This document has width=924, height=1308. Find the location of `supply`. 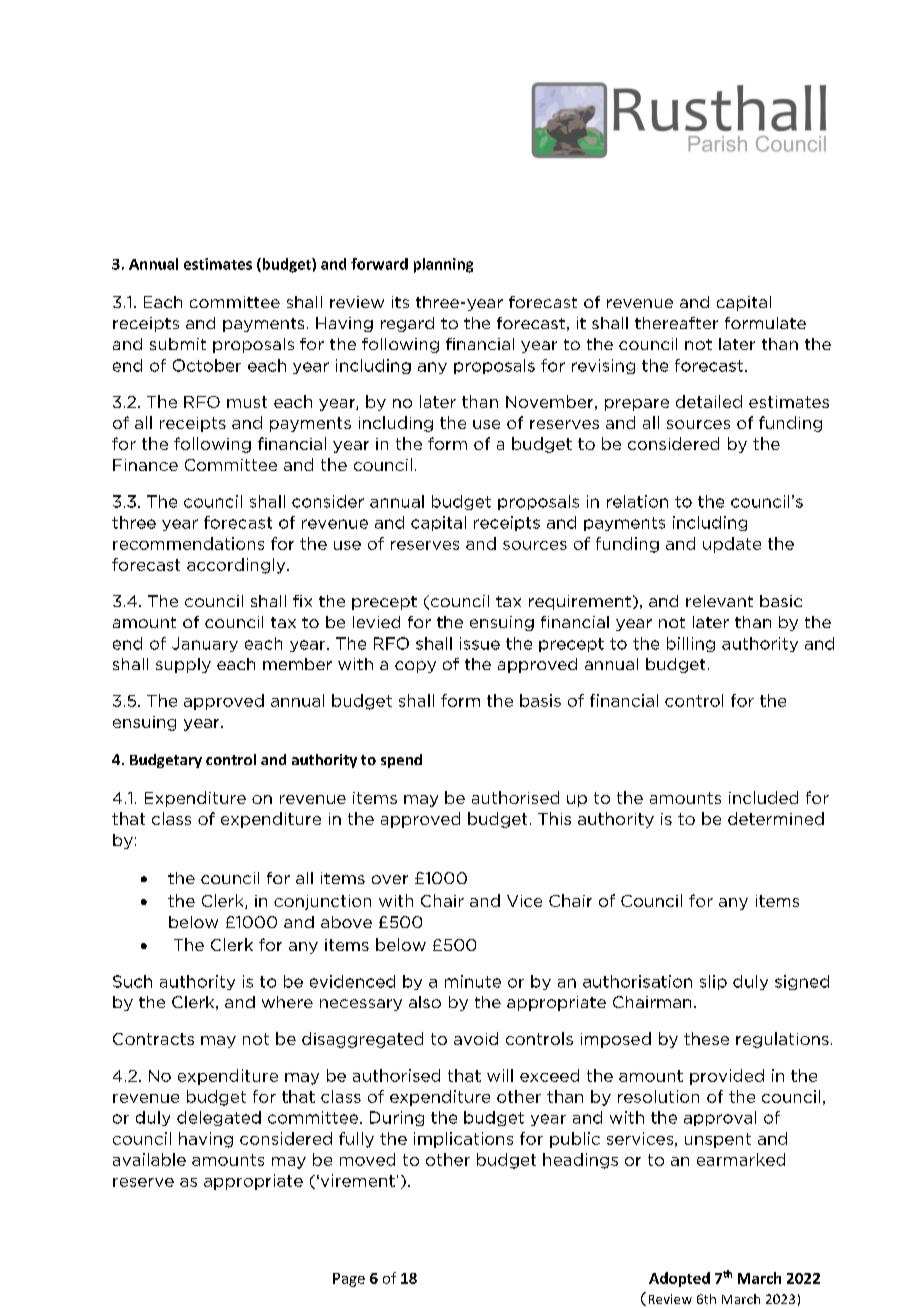

supply is located at coordinates (183, 665).
